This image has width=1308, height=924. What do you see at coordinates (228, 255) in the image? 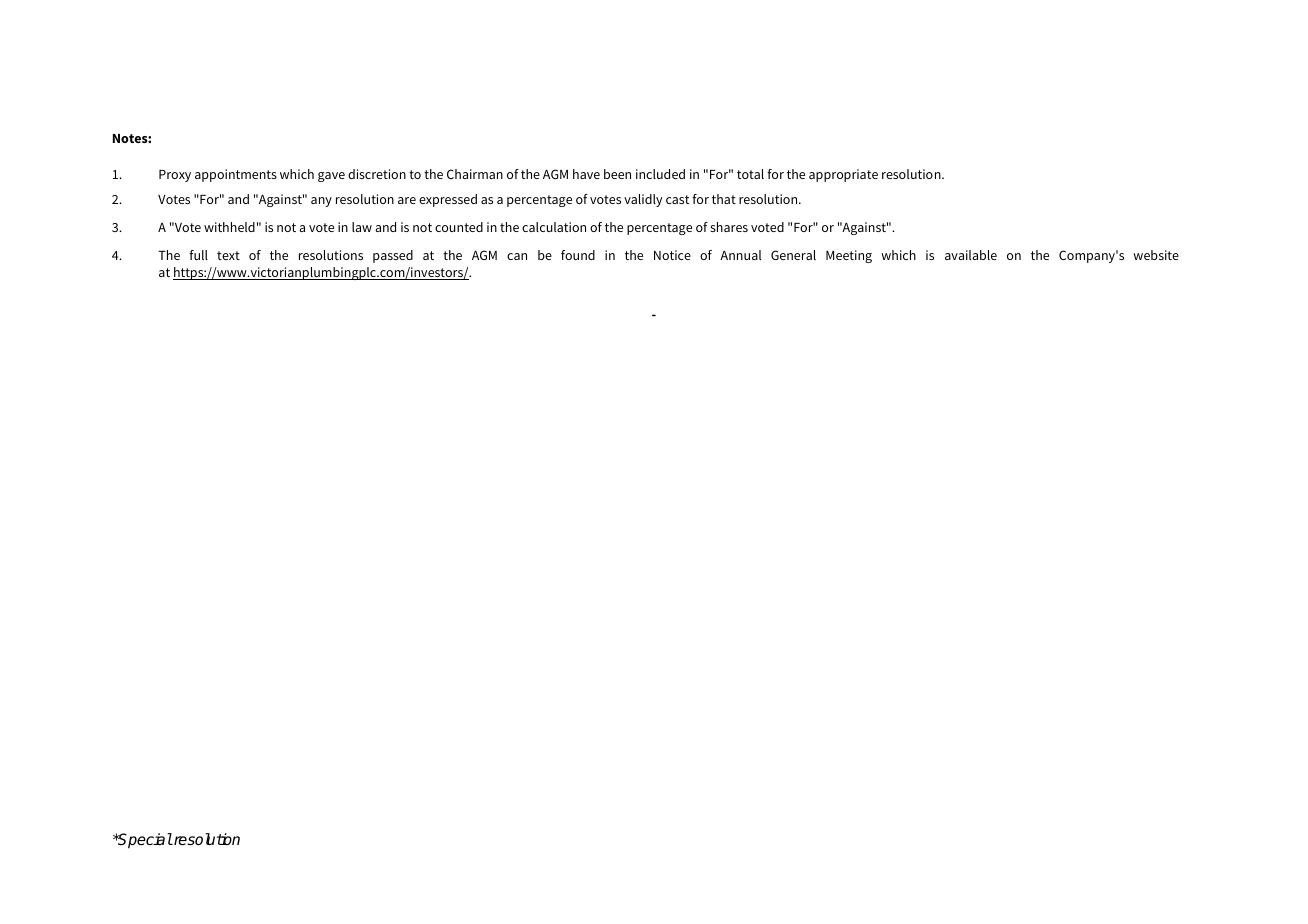
I see `text` at bounding box center [228, 255].
